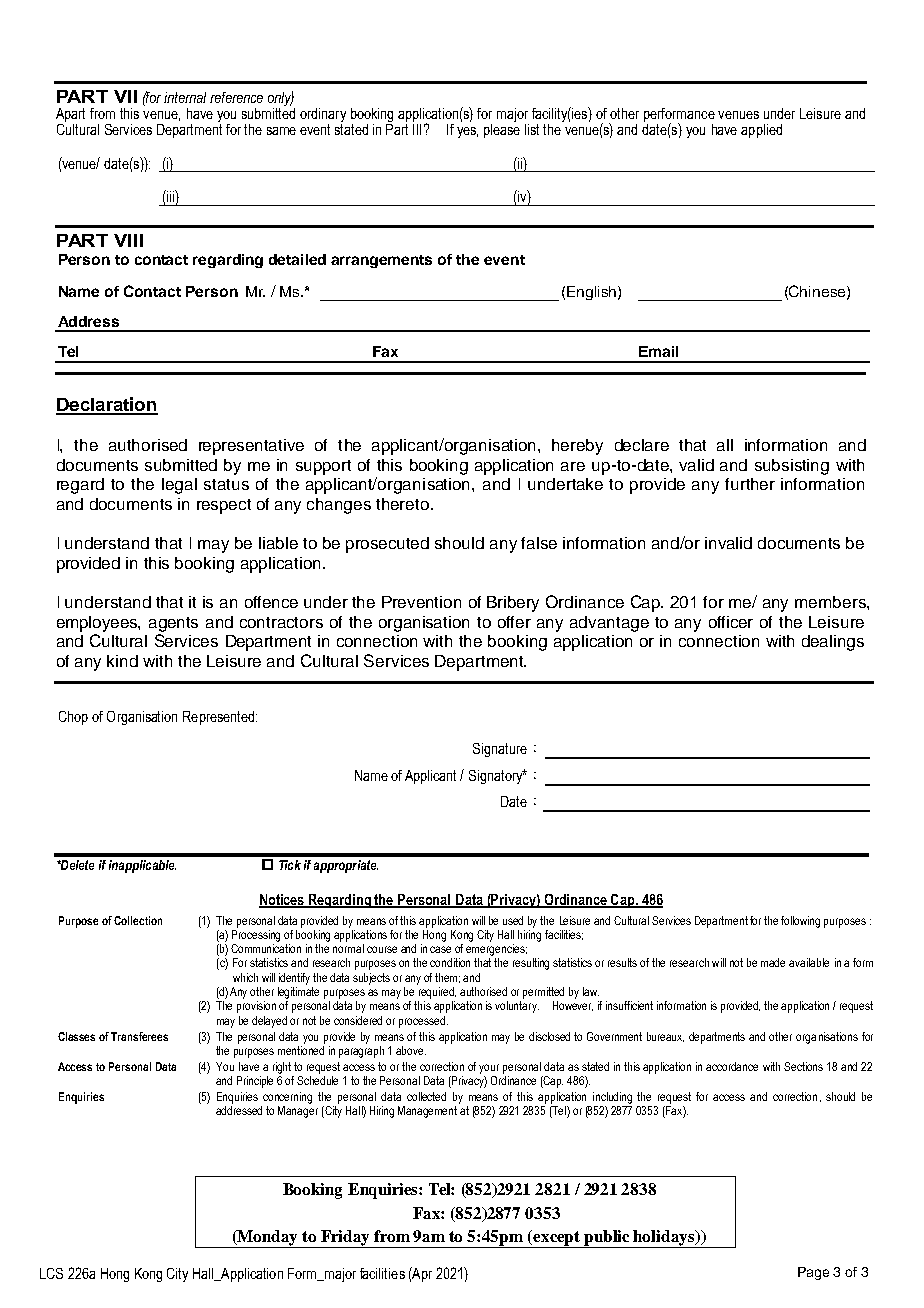 The height and width of the page is (1308, 924). What do you see at coordinates (467, 132) in the page?
I see `yes` at bounding box center [467, 132].
